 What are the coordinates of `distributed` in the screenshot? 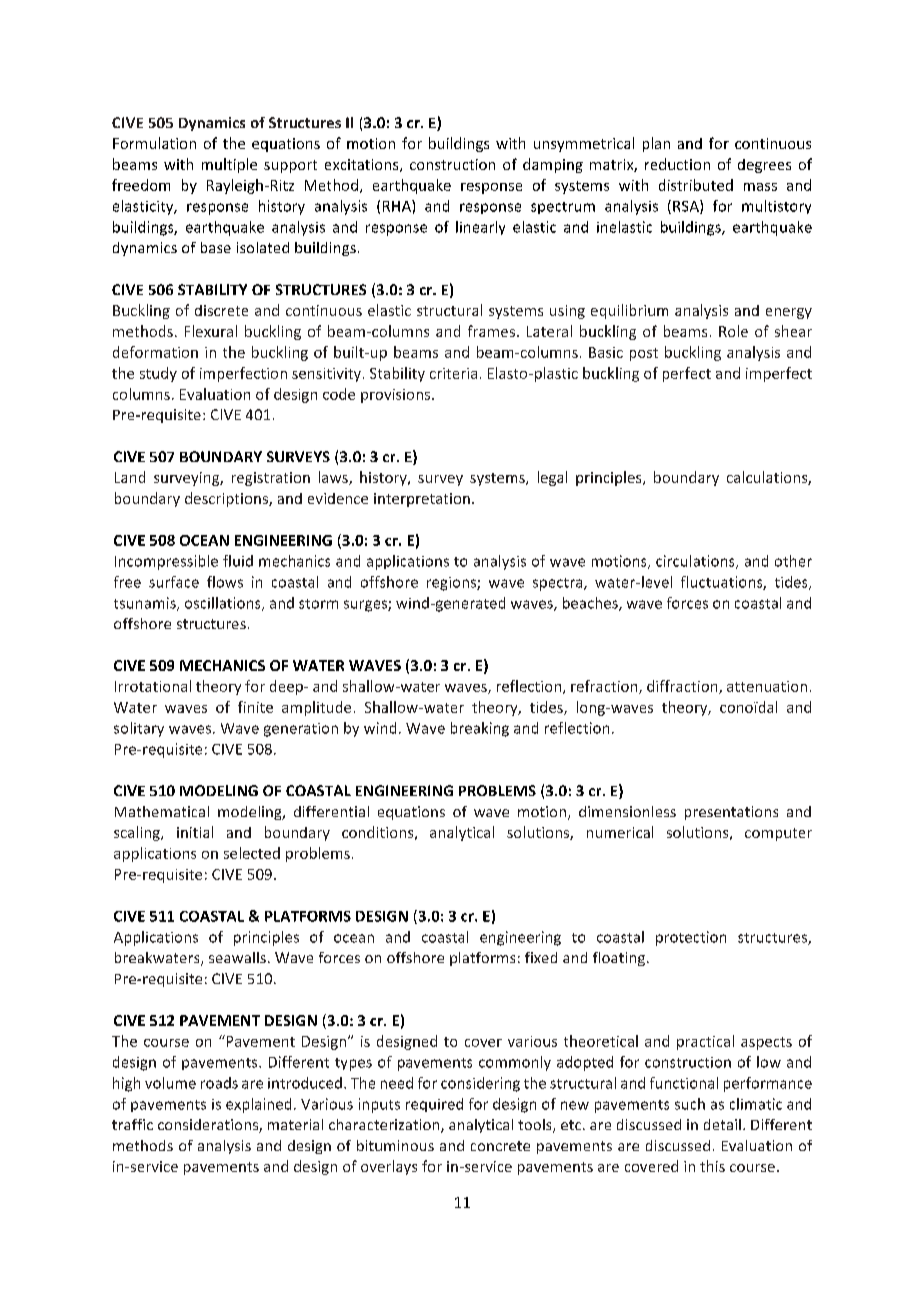 It's located at (696, 185).
